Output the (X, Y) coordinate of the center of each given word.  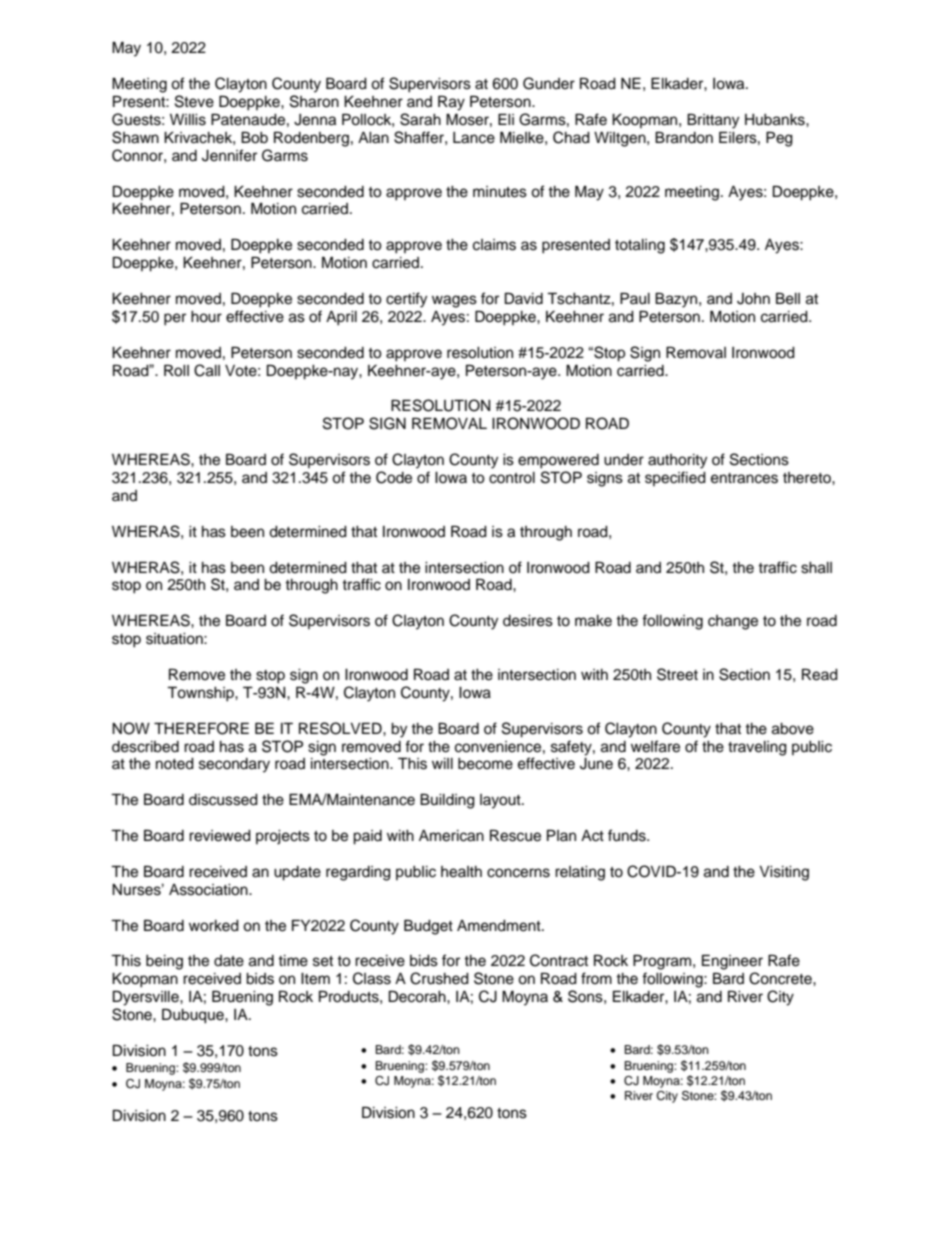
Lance (474, 138)
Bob (254, 137)
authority (677, 461)
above (793, 729)
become (485, 764)
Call (207, 370)
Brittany (713, 121)
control (512, 478)
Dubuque (194, 1016)
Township (201, 694)
